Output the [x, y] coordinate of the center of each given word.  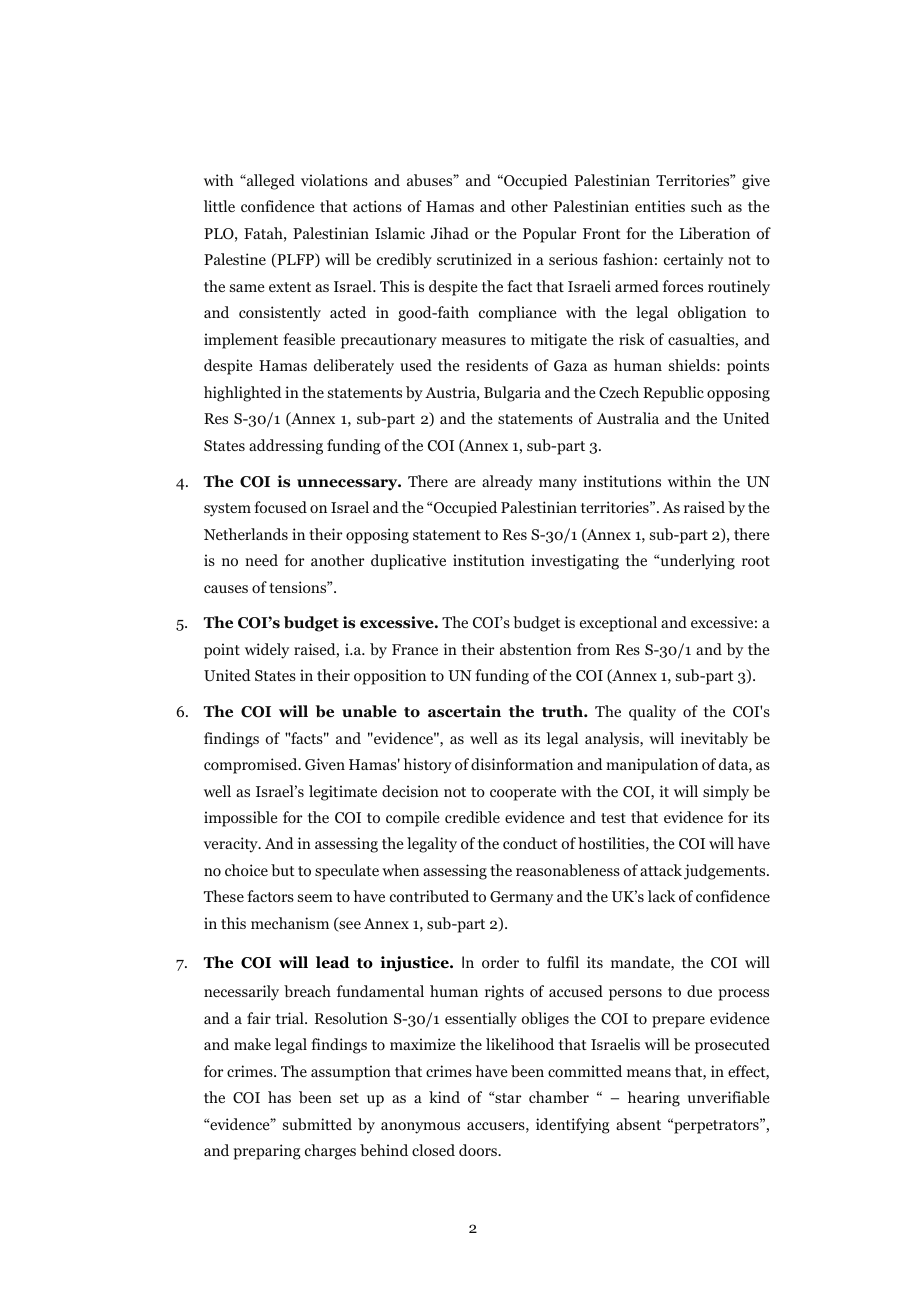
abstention [536, 649]
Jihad [450, 233]
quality [652, 713]
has [279, 1097]
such [706, 206]
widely [267, 651]
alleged [270, 182]
